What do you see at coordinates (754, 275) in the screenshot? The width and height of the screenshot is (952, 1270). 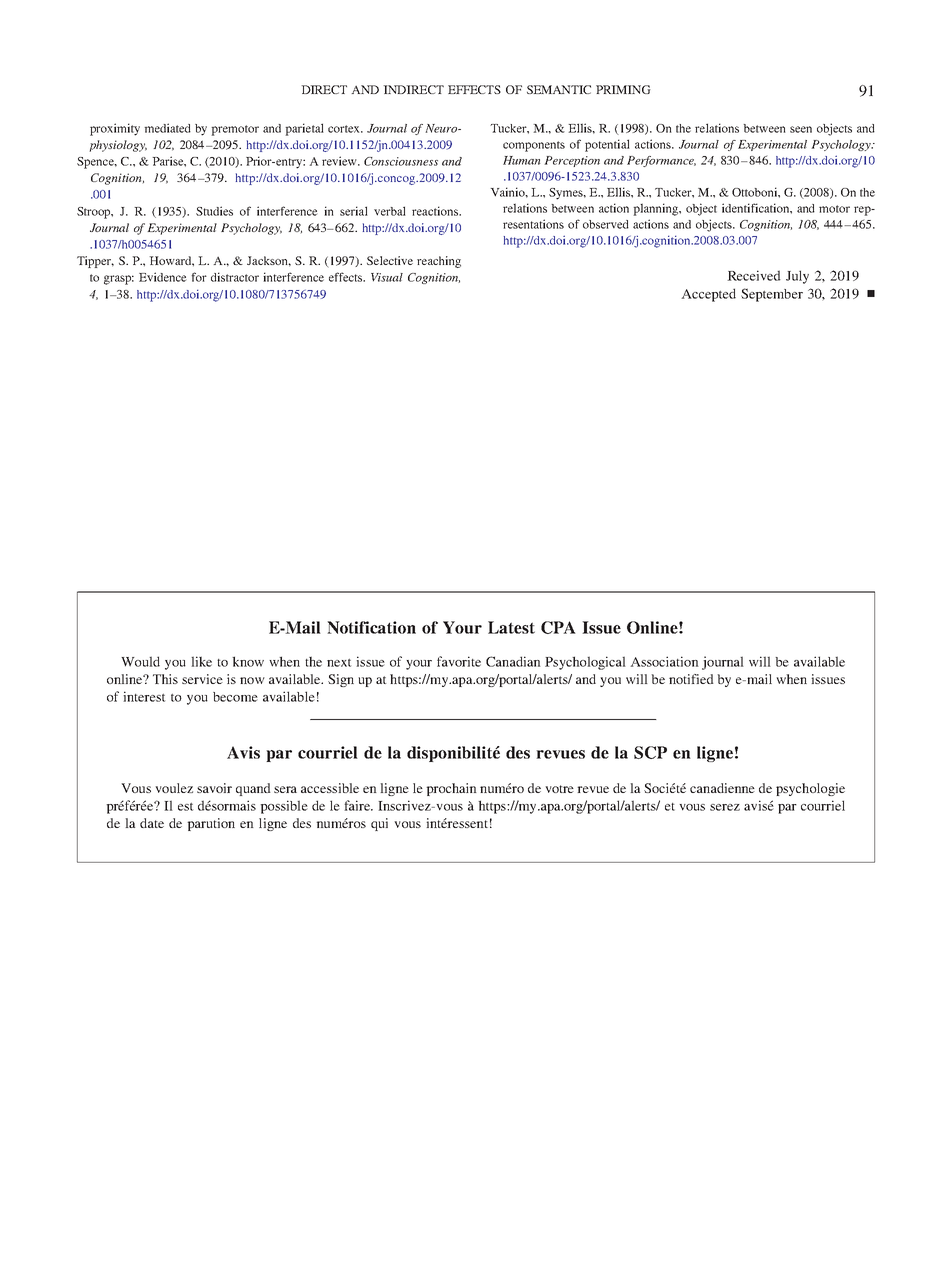 I see `Received` at bounding box center [754, 275].
